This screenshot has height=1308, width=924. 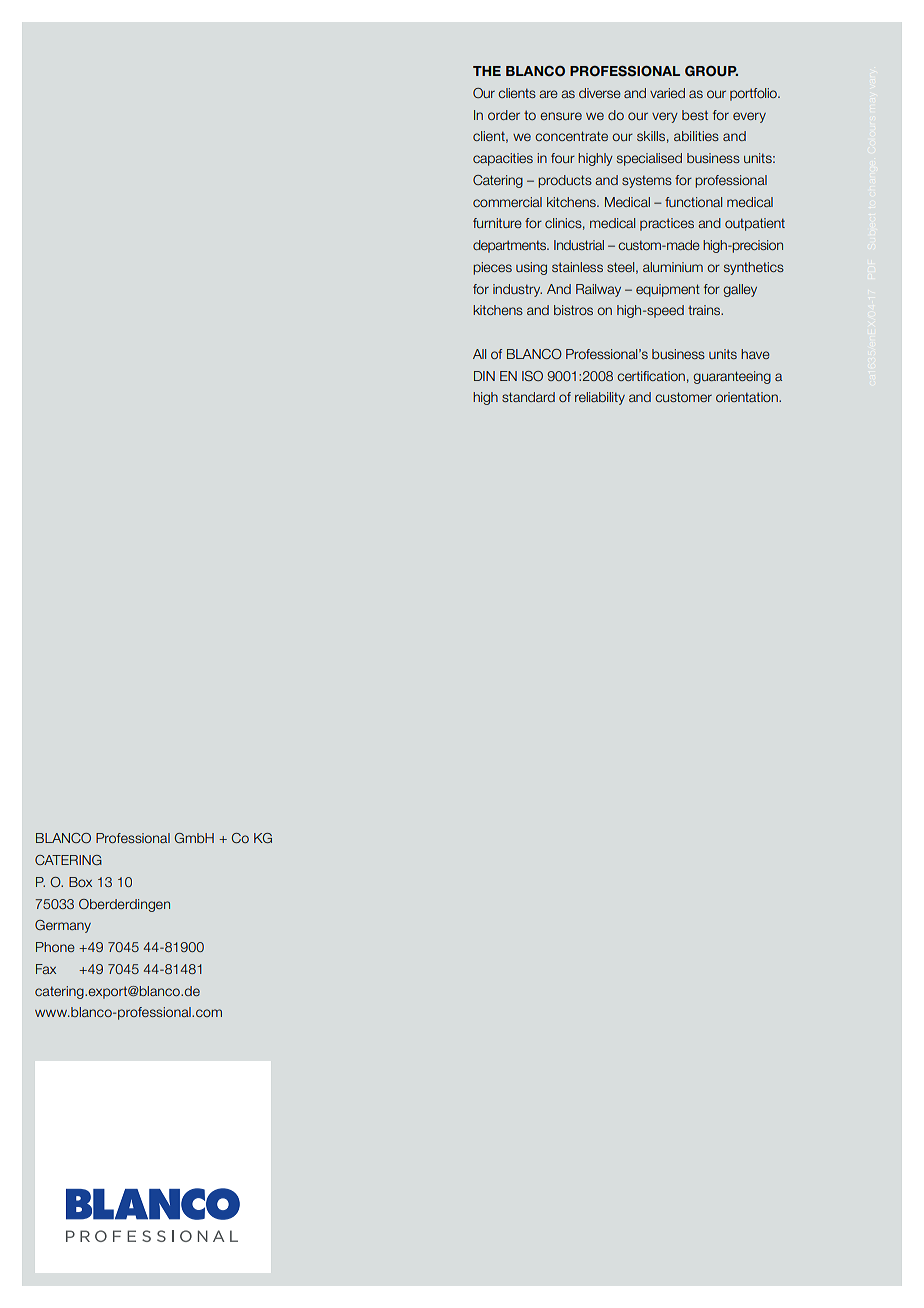 I want to click on orientation, so click(x=748, y=397).
